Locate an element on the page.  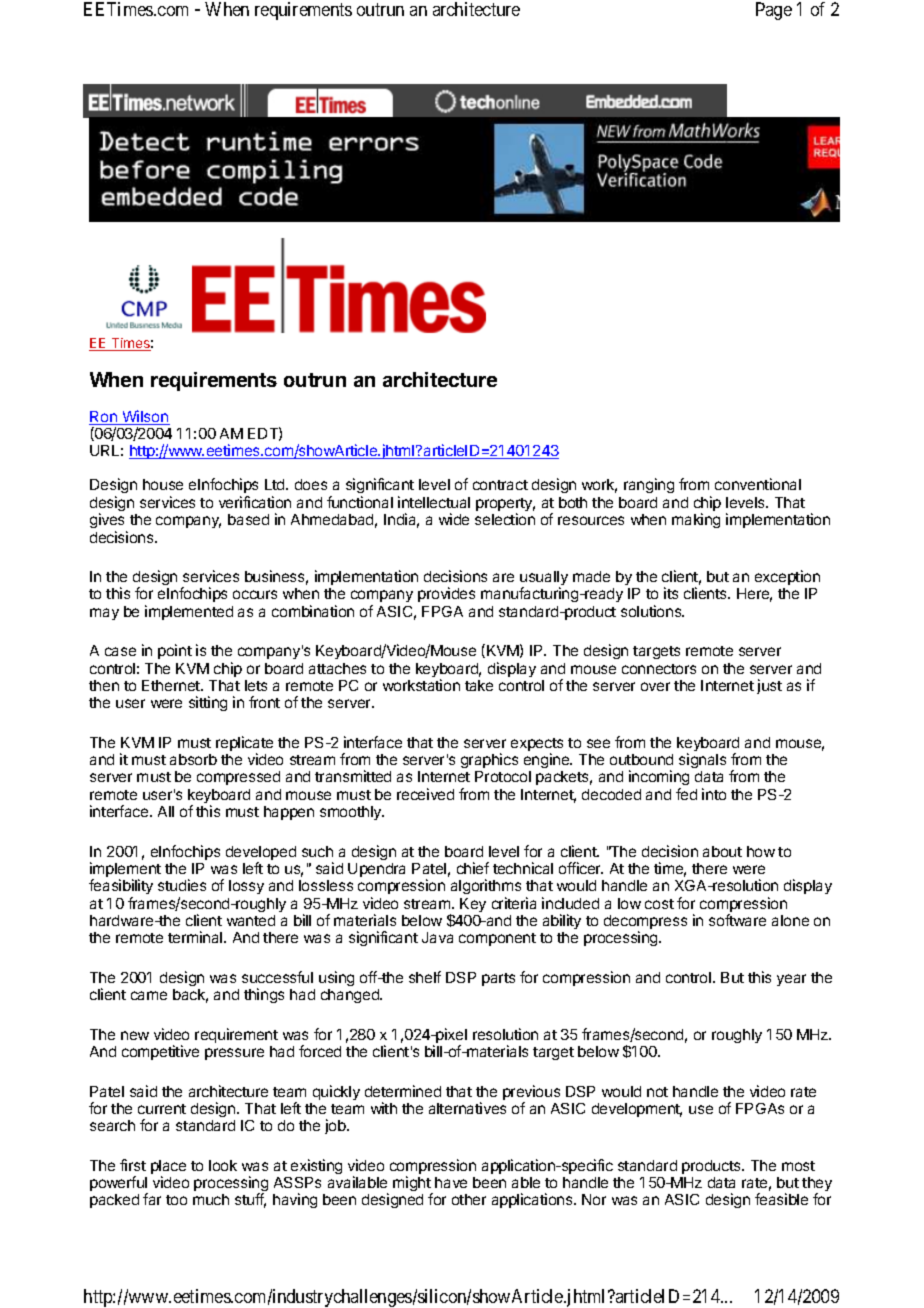
feasible is located at coordinates (781, 1199).
